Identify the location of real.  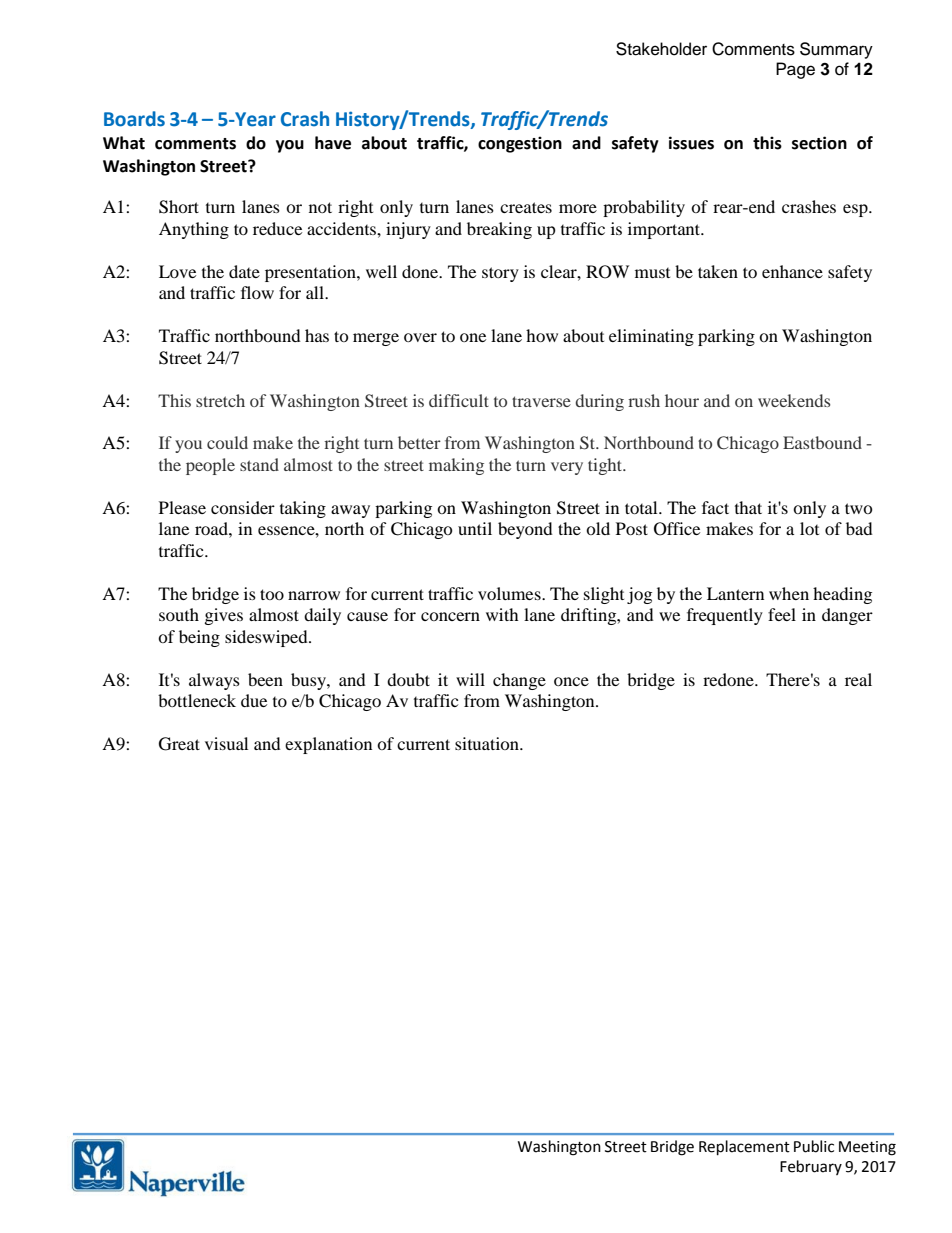
(858, 679).
